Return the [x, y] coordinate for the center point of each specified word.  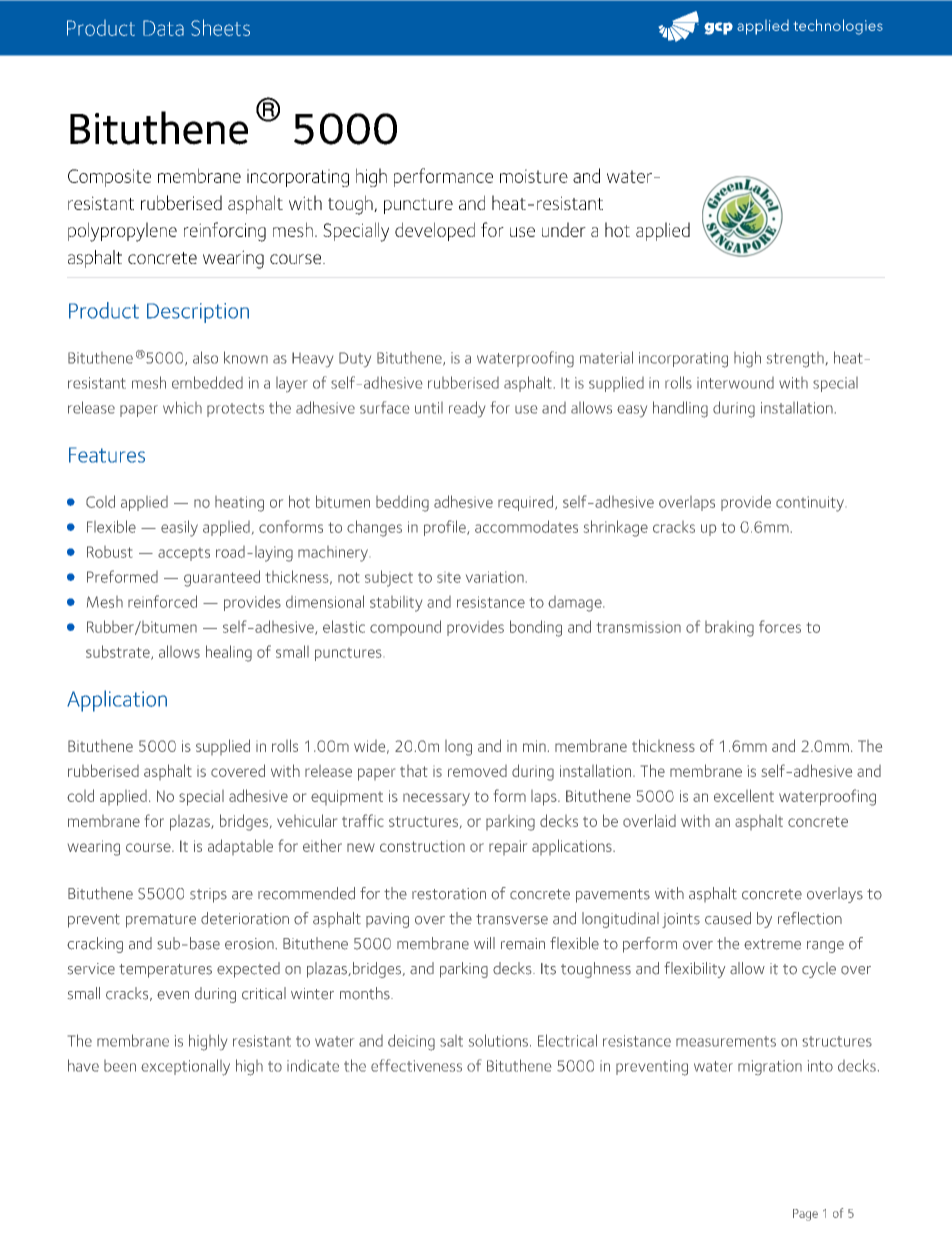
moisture [534, 176]
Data [163, 28]
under [564, 229]
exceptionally [185, 1067]
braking [729, 629]
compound [405, 628]
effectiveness [416, 1065]
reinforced [162, 601]
